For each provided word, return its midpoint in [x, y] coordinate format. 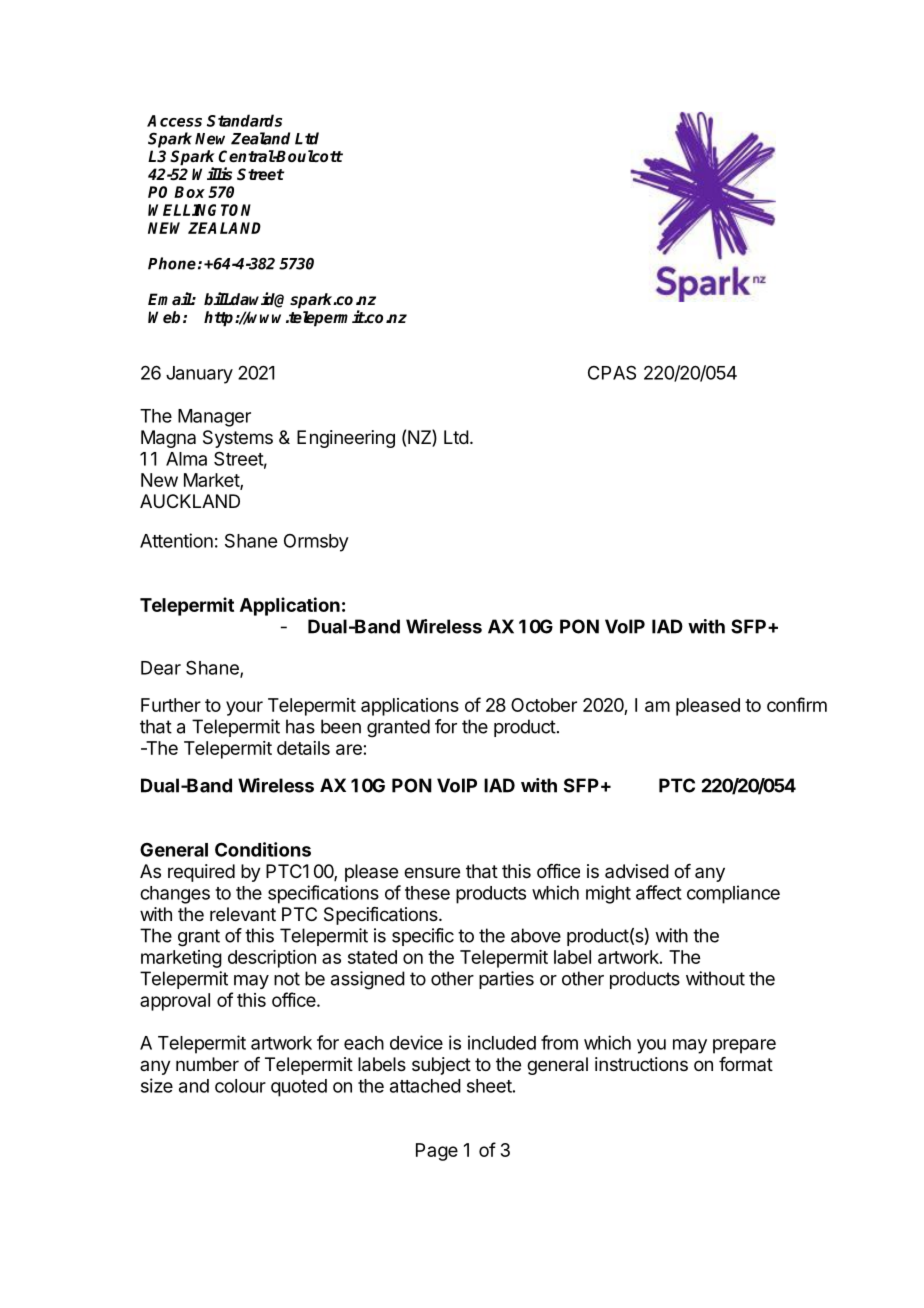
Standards [244, 120]
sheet [489, 1086]
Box [189, 192]
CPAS [612, 372]
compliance [733, 894]
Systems [238, 439]
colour [240, 1086]
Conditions [263, 849]
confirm [797, 704]
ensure [432, 872]
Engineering [346, 439]
